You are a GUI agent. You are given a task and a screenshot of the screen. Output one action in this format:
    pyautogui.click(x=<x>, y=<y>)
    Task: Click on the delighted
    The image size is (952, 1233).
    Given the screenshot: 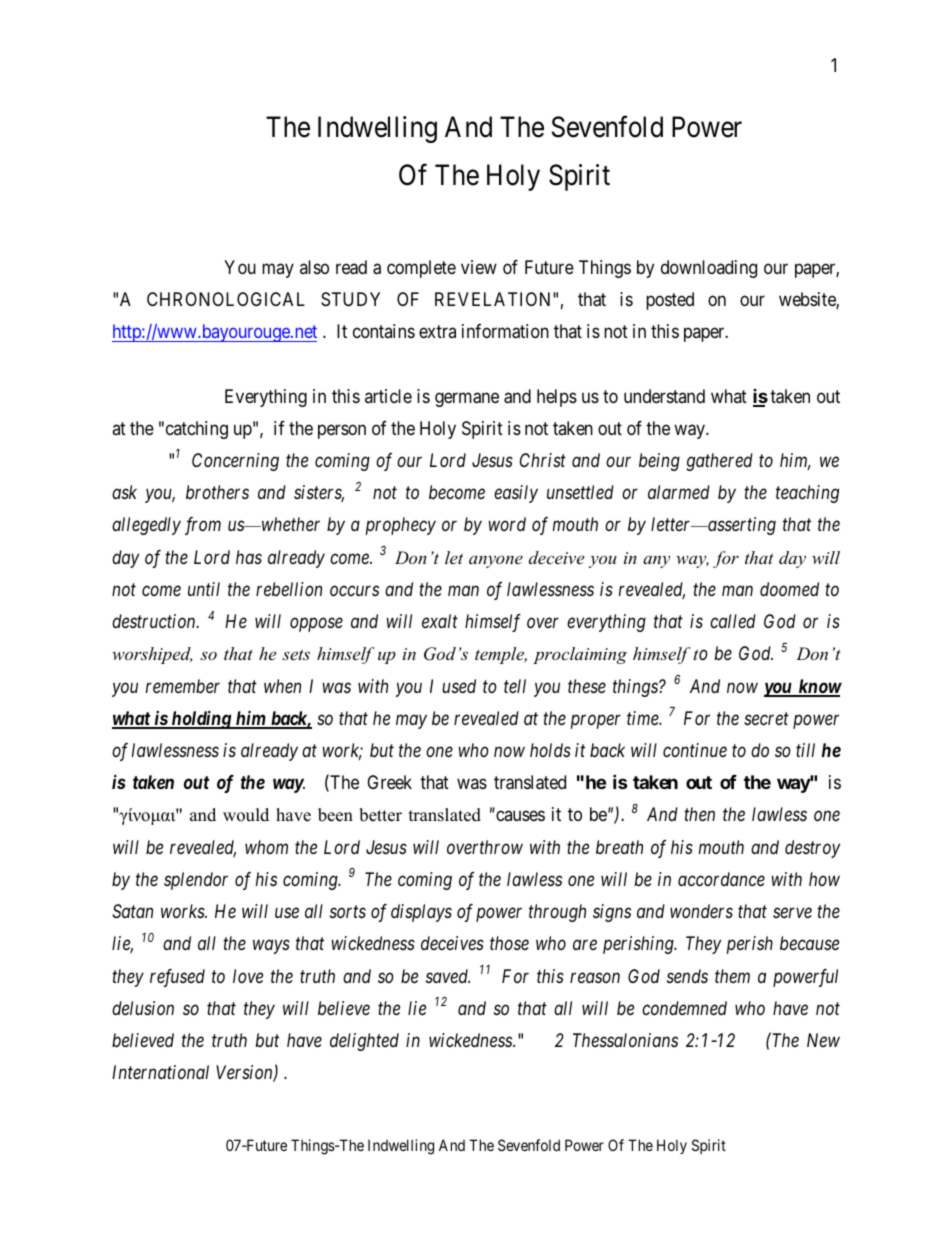 What is the action you would take?
    pyautogui.click(x=364, y=1042)
